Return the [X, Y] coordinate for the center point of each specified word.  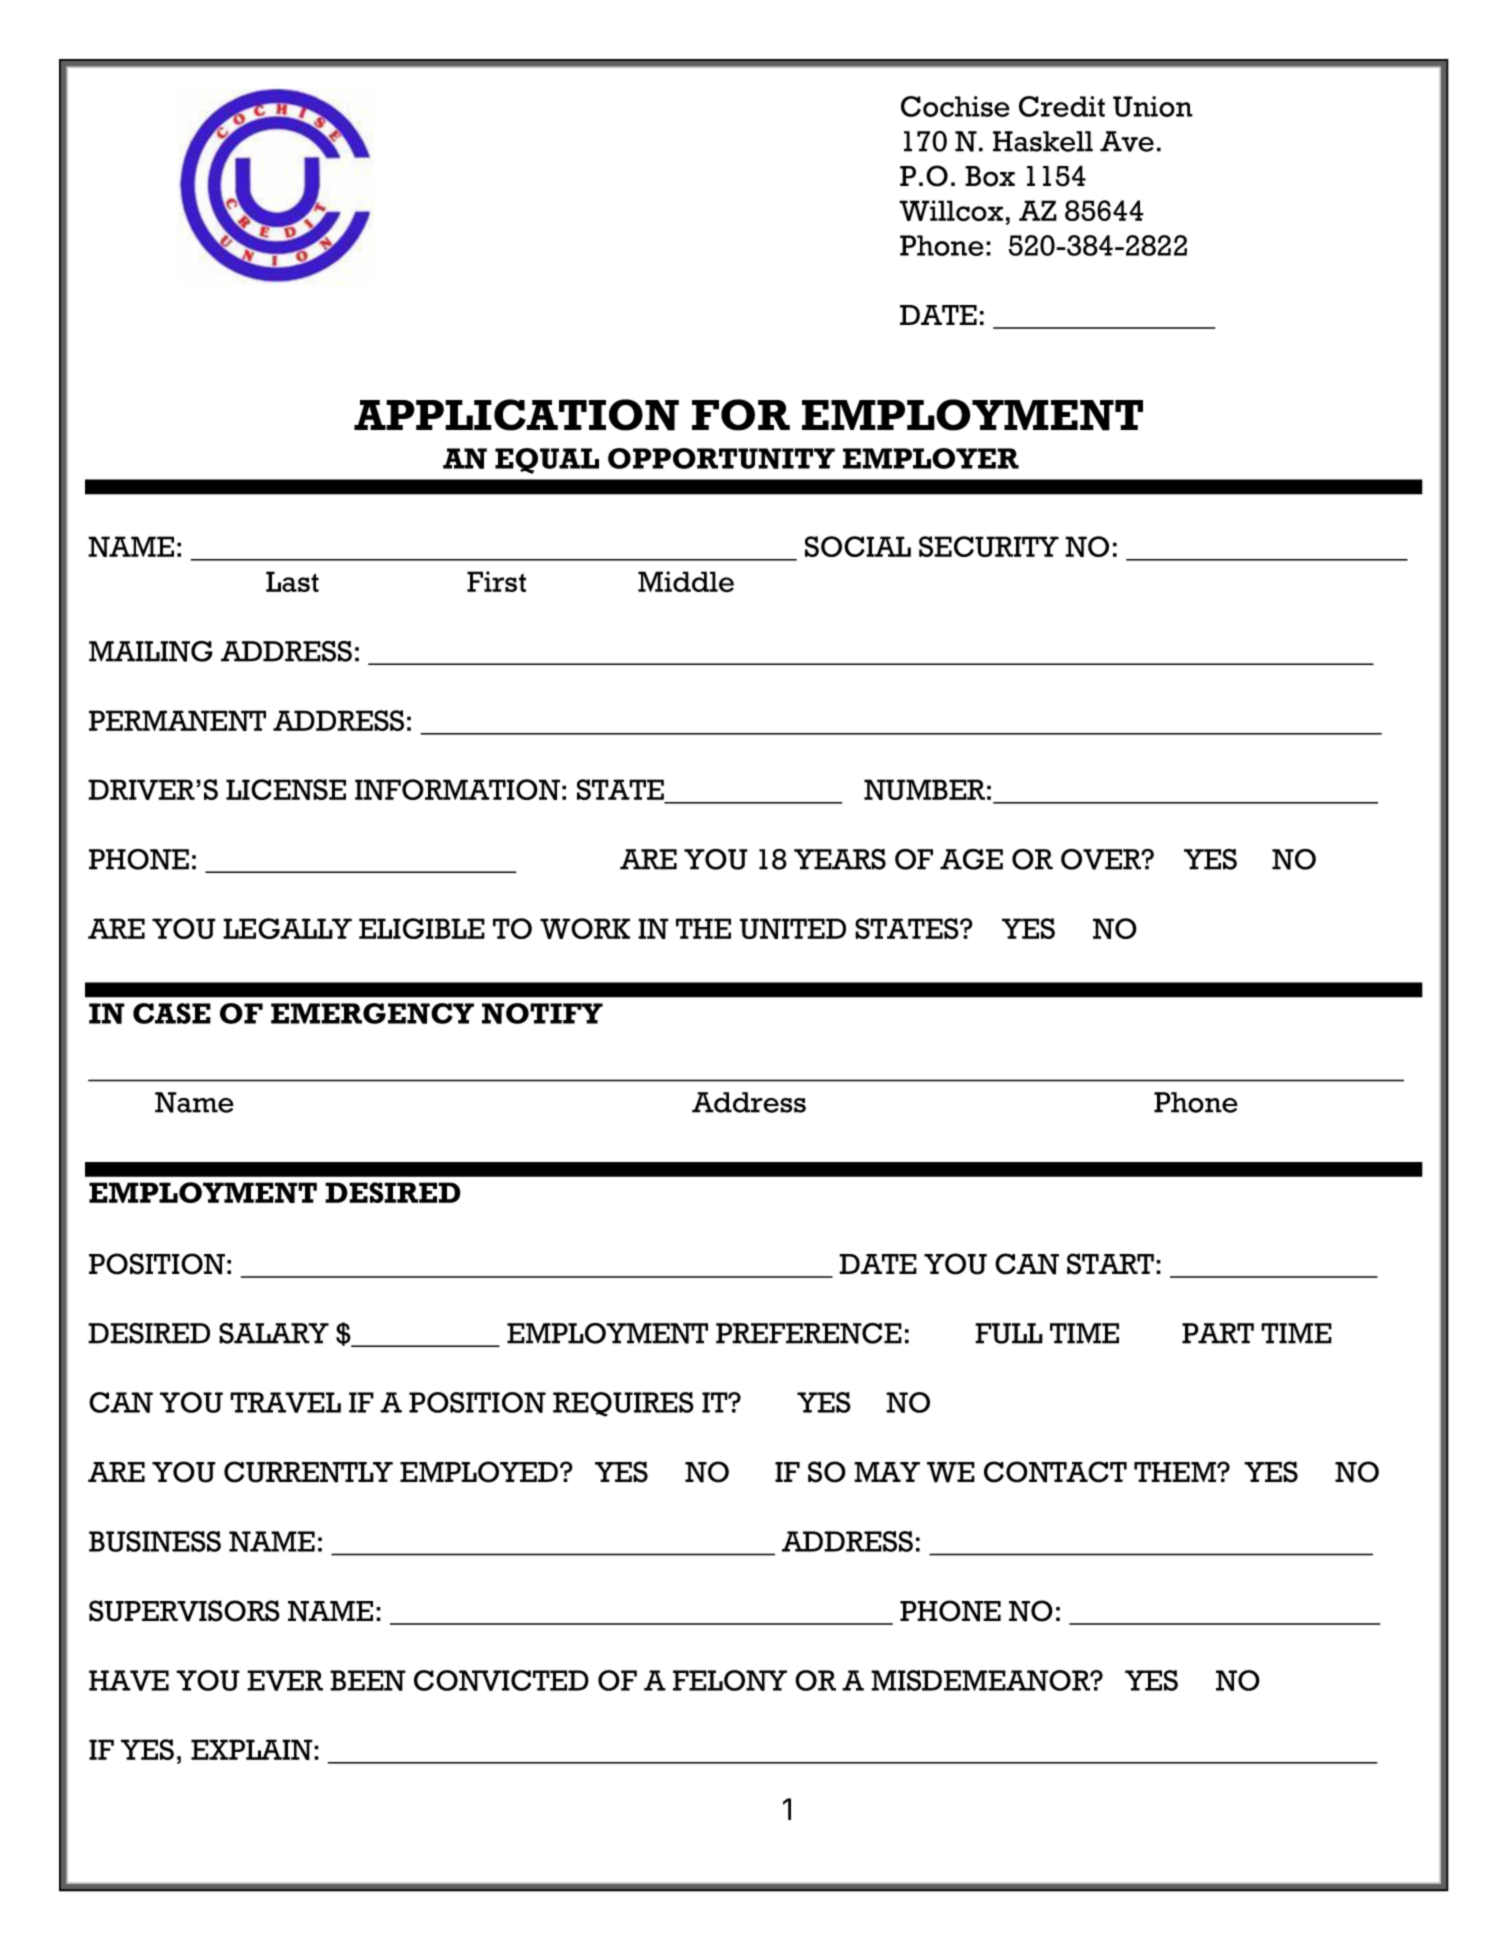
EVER [285, 1680]
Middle [686, 582]
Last [292, 581]
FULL [1009, 1333]
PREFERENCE [809, 1333]
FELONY [730, 1680]
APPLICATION [516, 415]
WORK [585, 928]
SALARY [274, 1333]
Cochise [955, 106]
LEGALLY [287, 928]
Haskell [1043, 141]
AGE [971, 859]
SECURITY [989, 546]
